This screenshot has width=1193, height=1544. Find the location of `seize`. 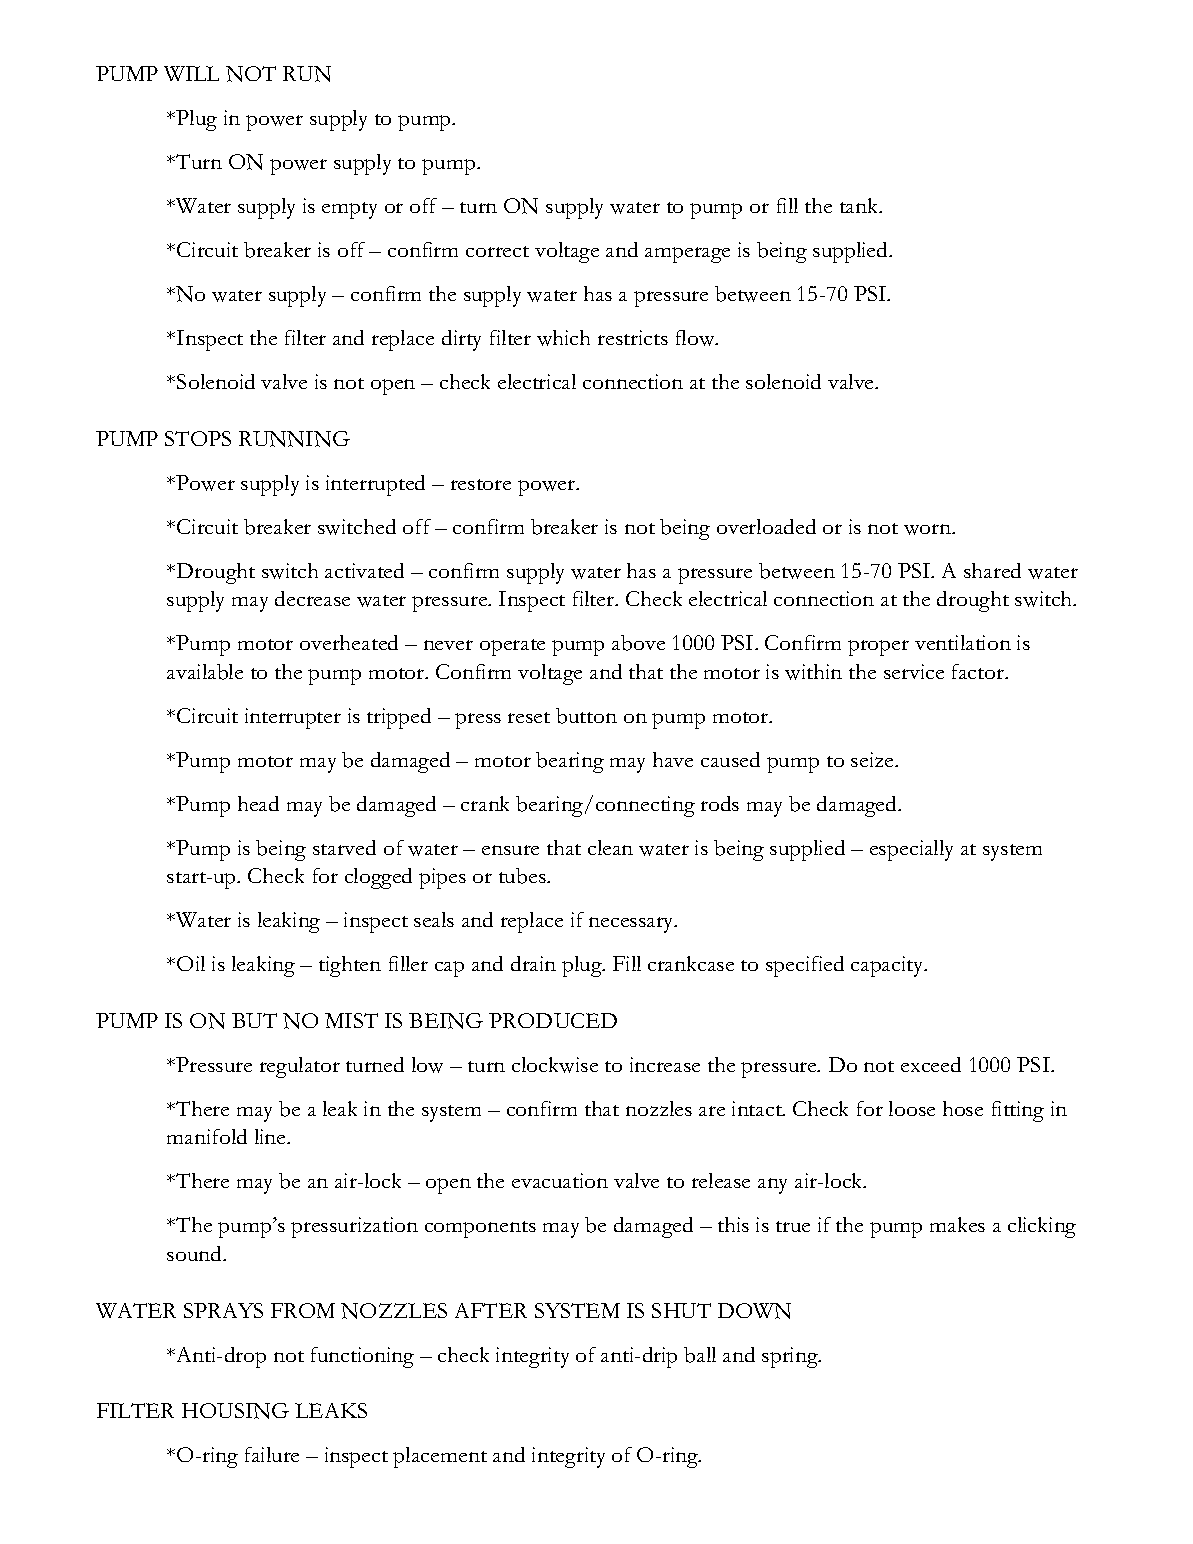

seize is located at coordinates (873, 759).
